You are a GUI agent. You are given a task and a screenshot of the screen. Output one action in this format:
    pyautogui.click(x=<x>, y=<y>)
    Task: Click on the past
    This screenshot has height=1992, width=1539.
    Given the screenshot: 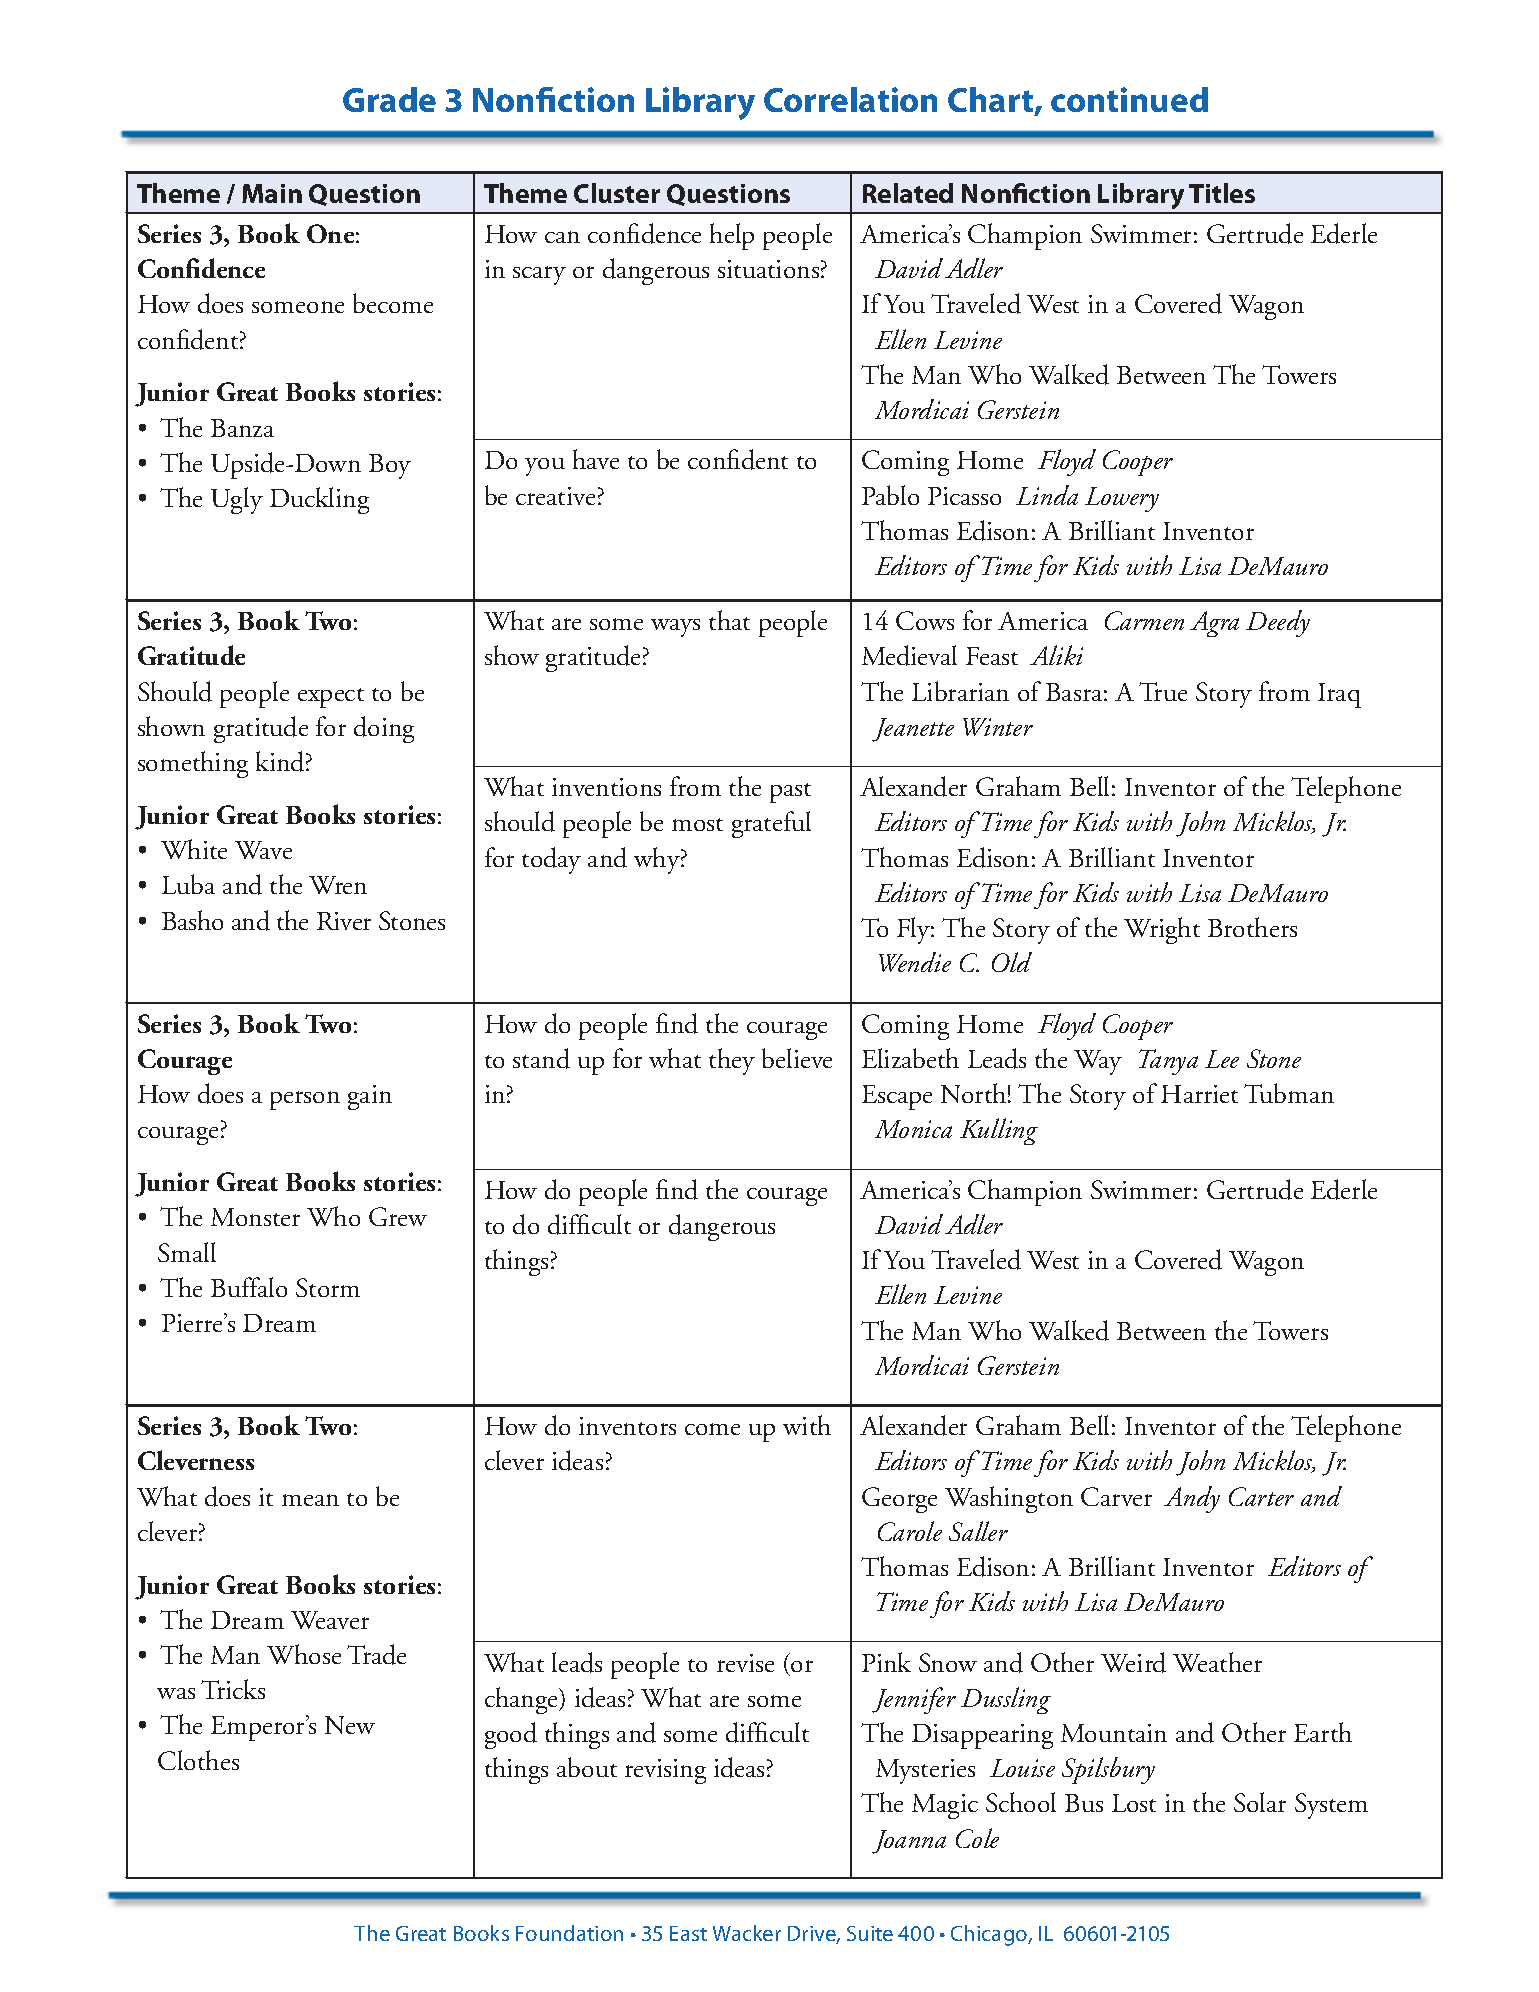 What is the action you would take?
    pyautogui.click(x=790, y=793)
